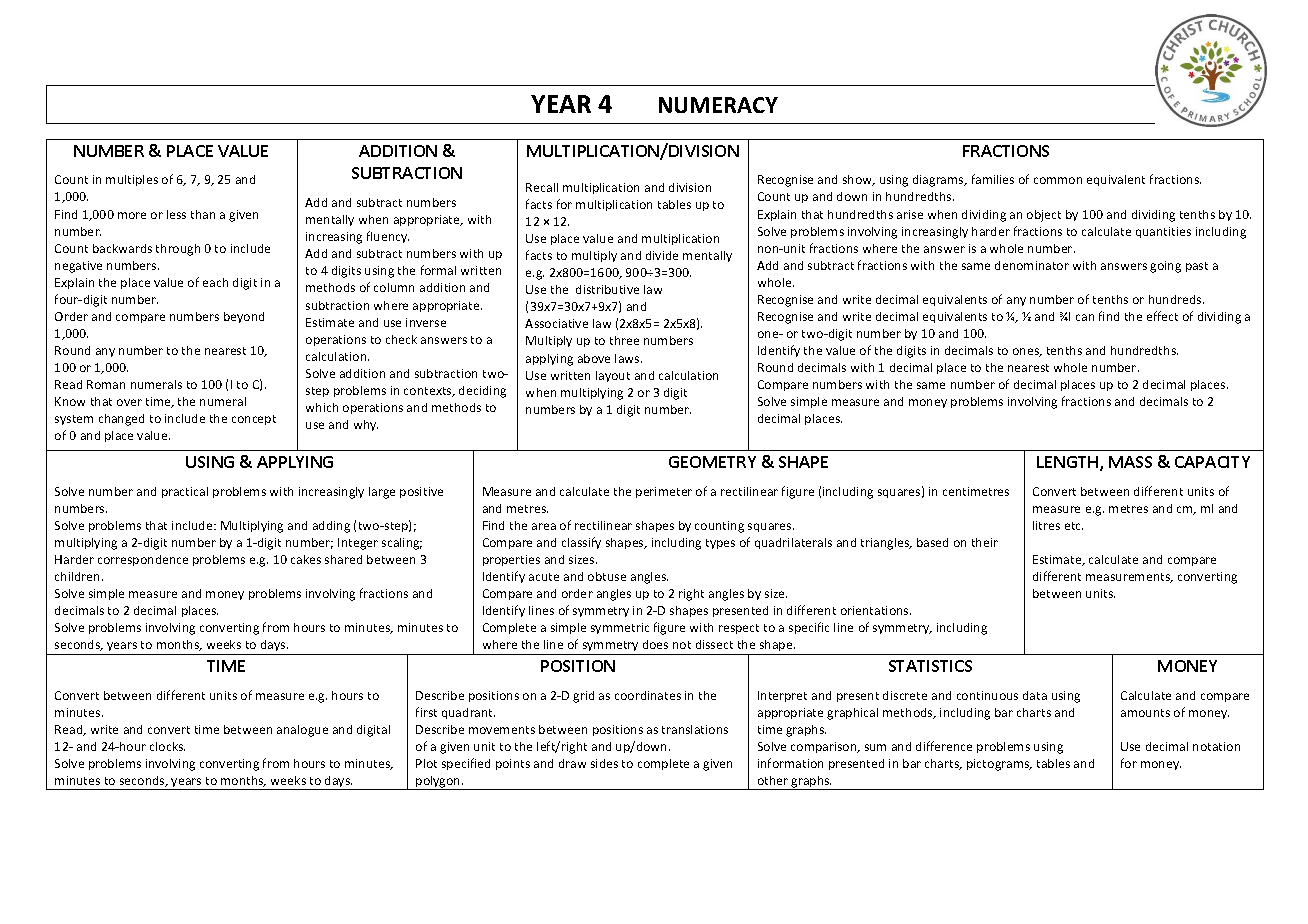 This document has width=1308, height=924. What do you see at coordinates (132, 180) in the document?
I see `multiples` at bounding box center [132, 180].
